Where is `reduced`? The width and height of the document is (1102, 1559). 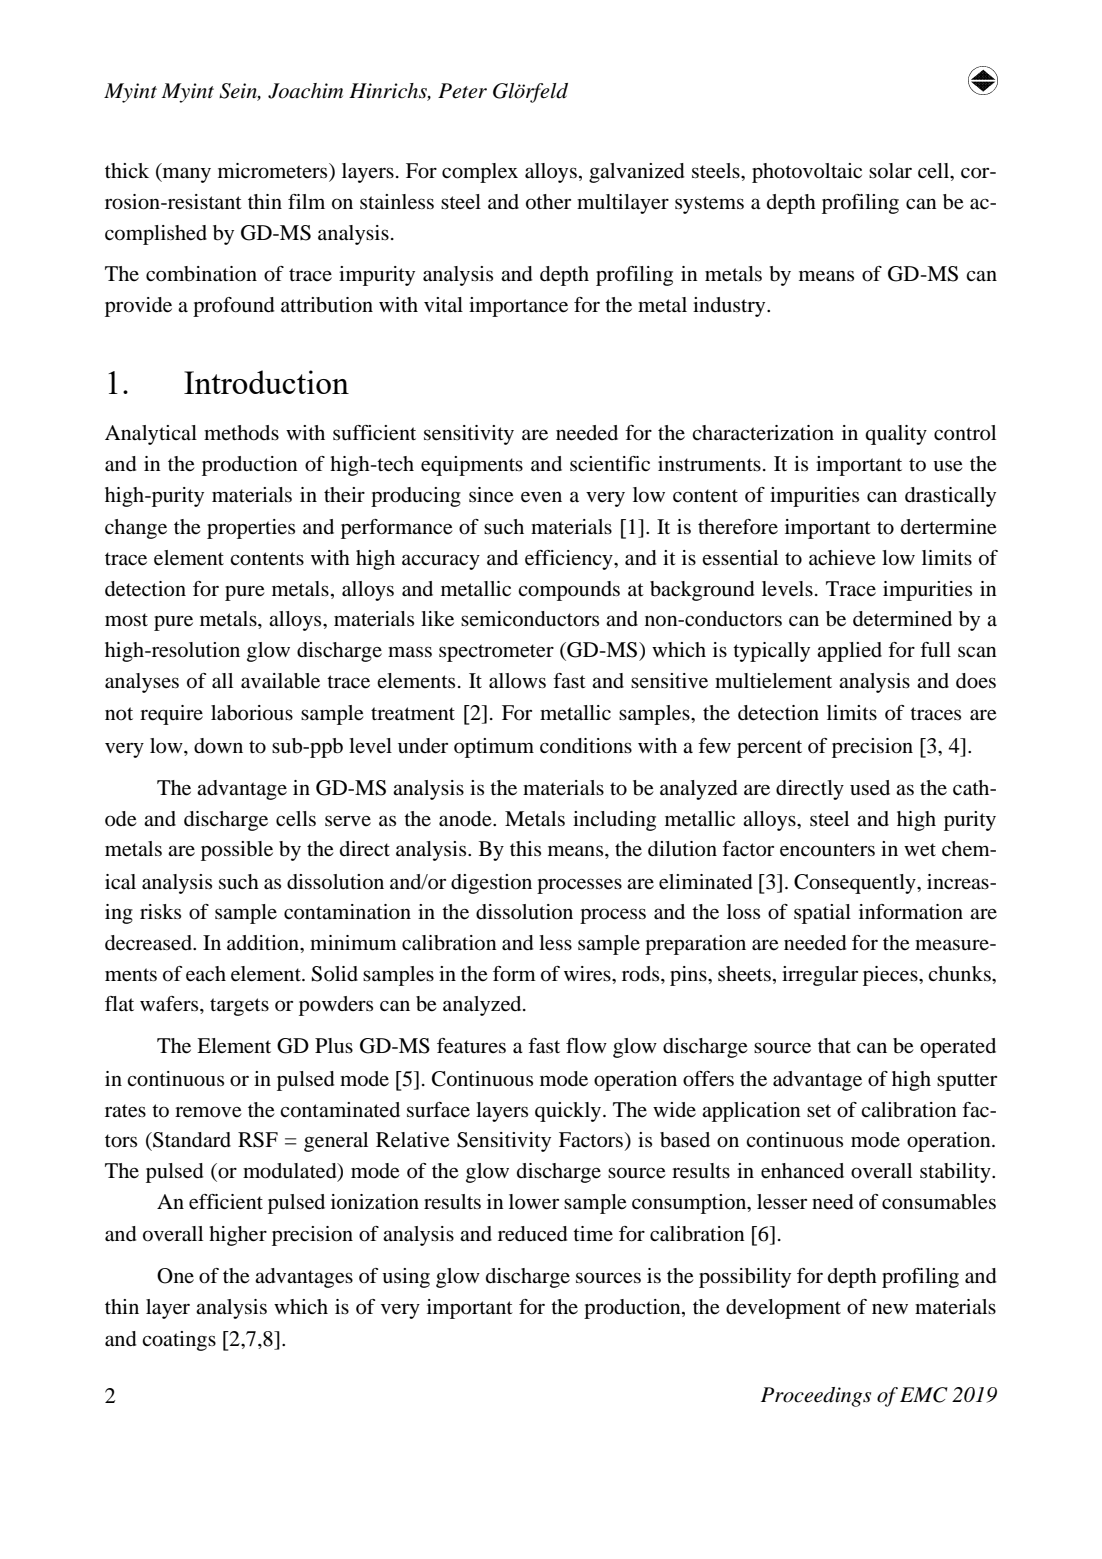
reduced is located at coordinates (533, 1234).
